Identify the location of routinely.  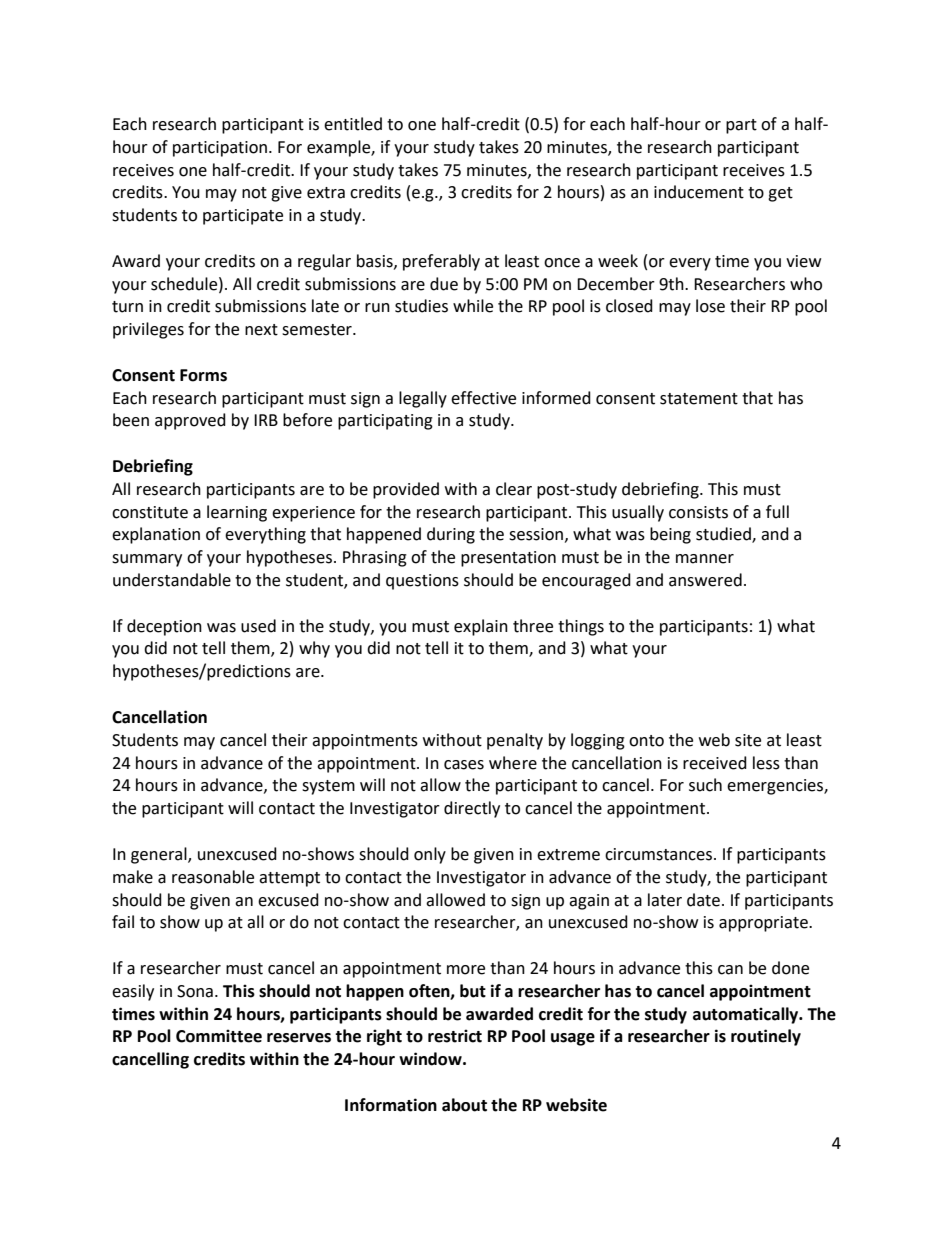
(766, 1037).
